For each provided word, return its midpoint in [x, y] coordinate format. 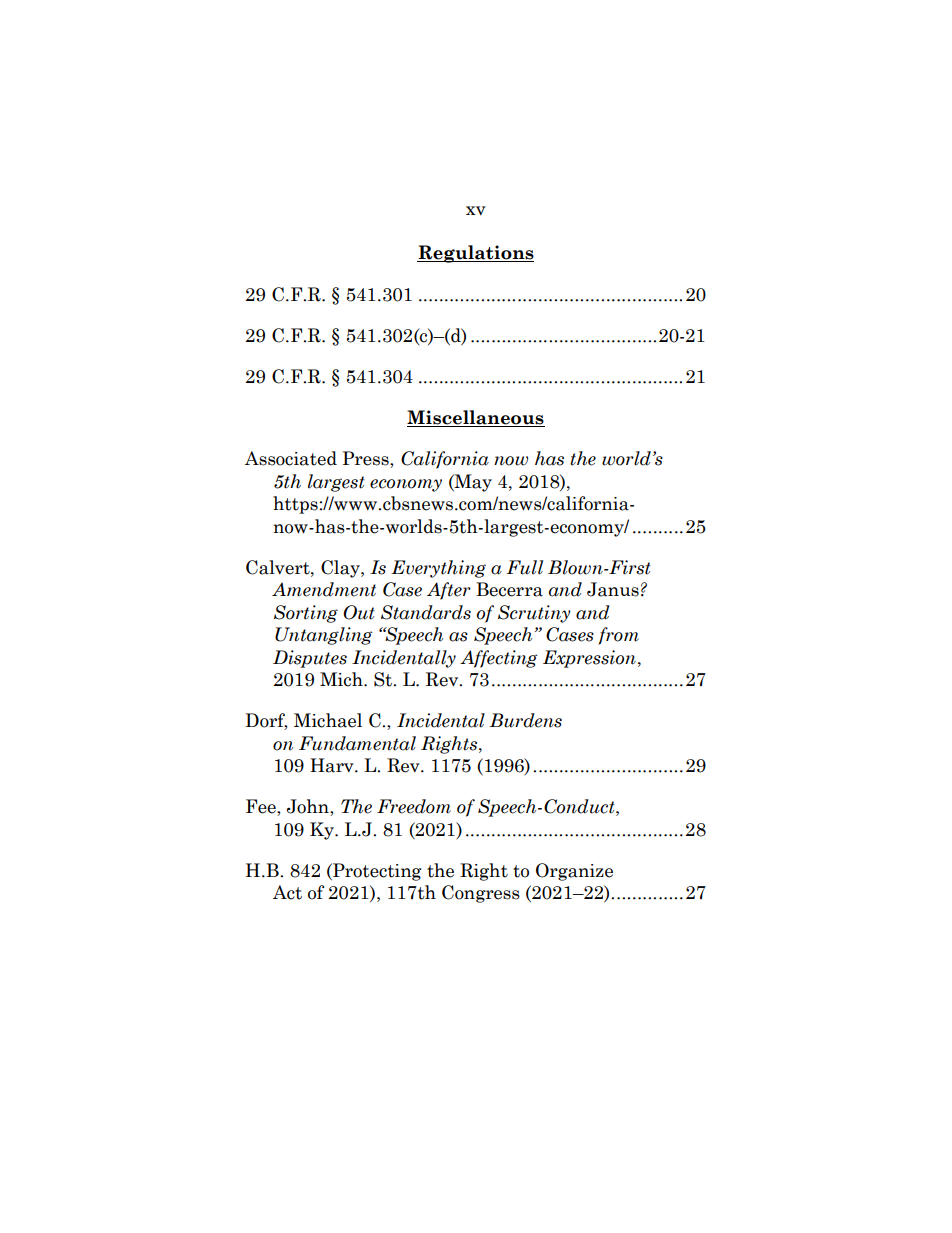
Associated [291, 458]
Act [287, 892]
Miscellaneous [476, 418]
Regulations [475, 254]
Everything [438, 569]
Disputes [310, 659]
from [618, 636]
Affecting [499, 659]
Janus [613, 589]
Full [525, 567]
